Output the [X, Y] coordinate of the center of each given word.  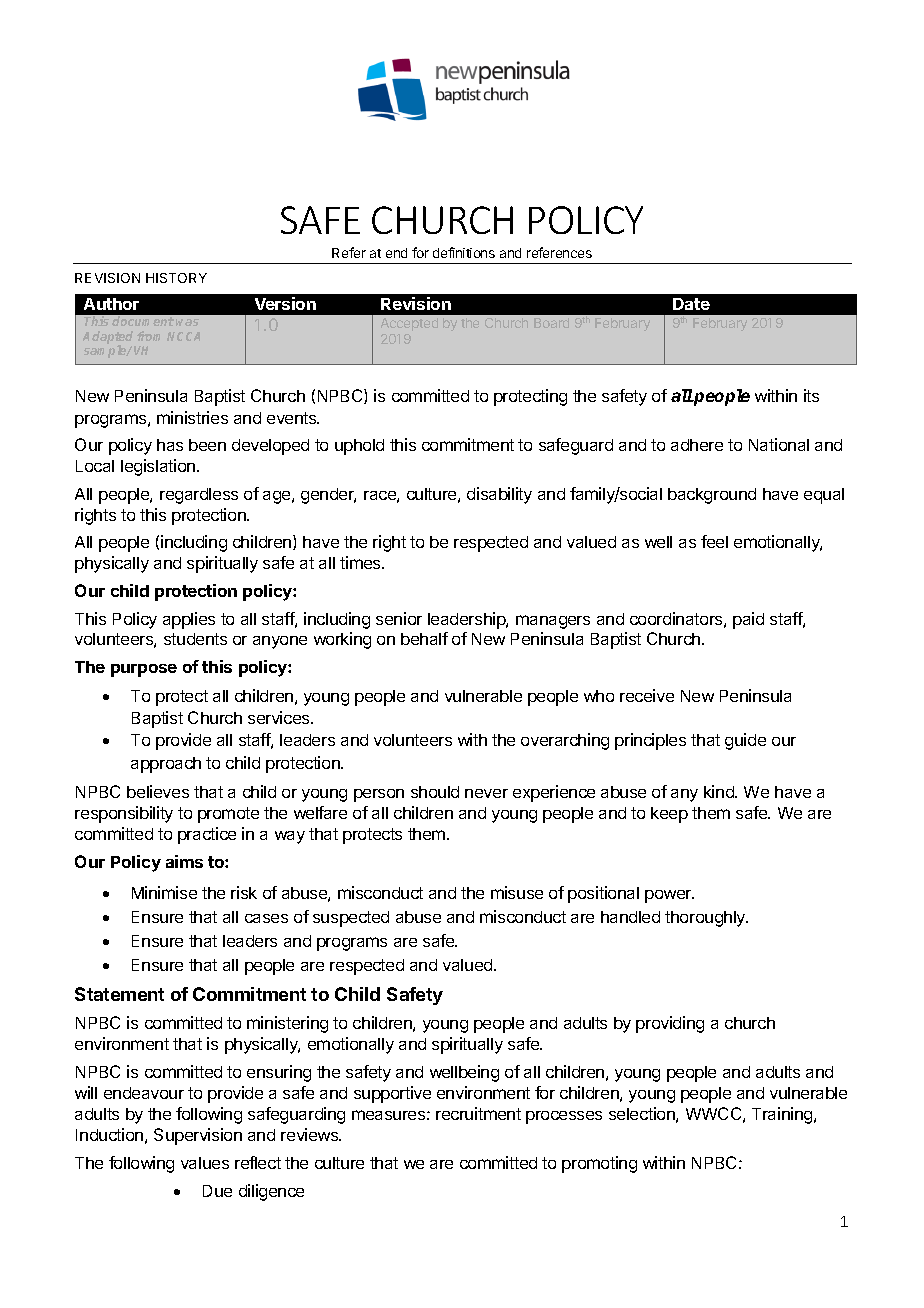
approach [166, 765]
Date [691, 304]
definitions [464, 252]
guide [745, 741]
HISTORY [176, 278]
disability [499, 495]
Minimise [164, 892]
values [205, 1163]
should [435, 792]
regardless [199, 496]
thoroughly [706, 919]
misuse [517, 892]
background [712, 496]
